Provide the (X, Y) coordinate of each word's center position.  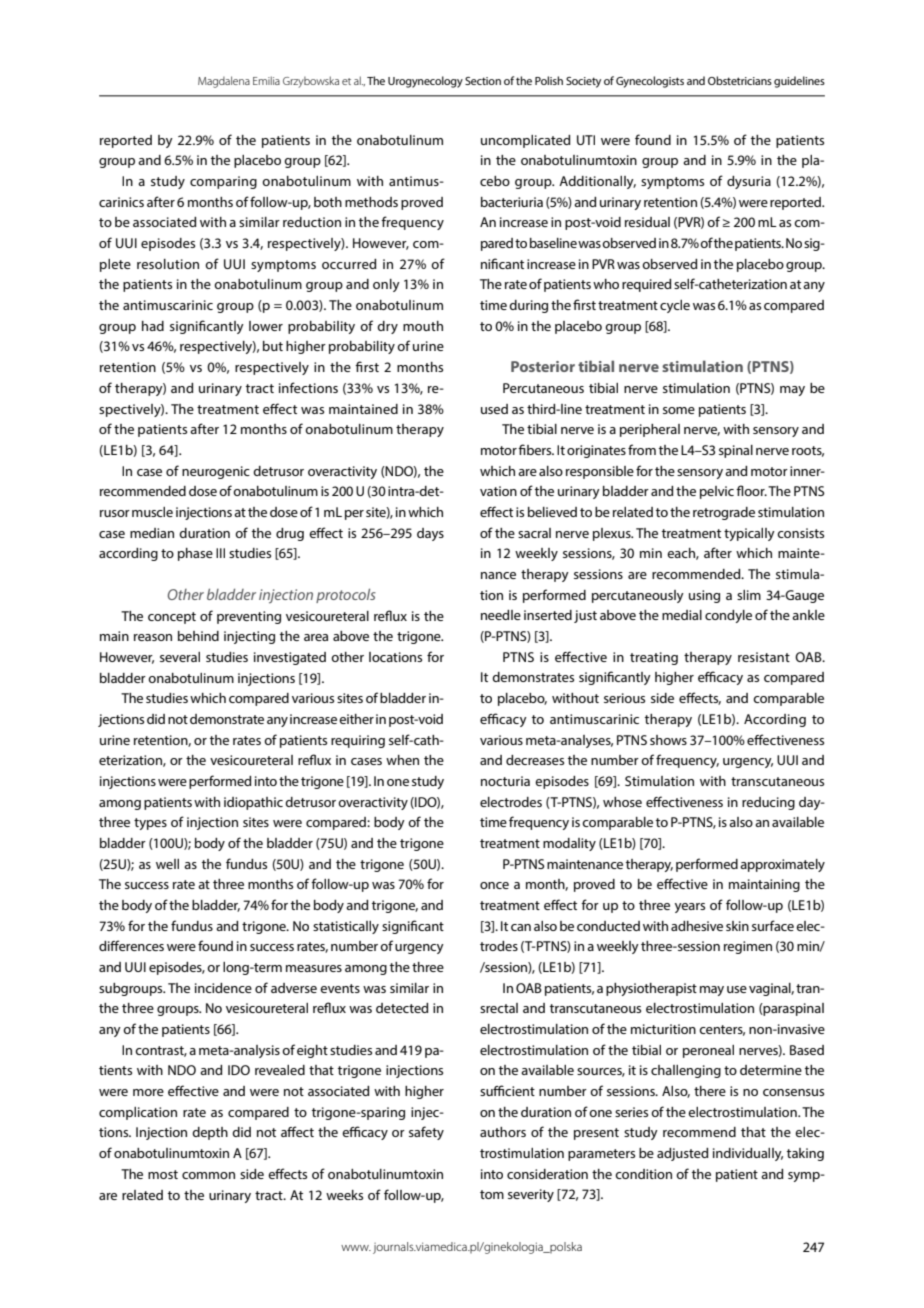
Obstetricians (740, 80)
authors (503, 1132)
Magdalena (224, 82)
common (208, 1175)
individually (748, 1154)
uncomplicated (525, 141)
